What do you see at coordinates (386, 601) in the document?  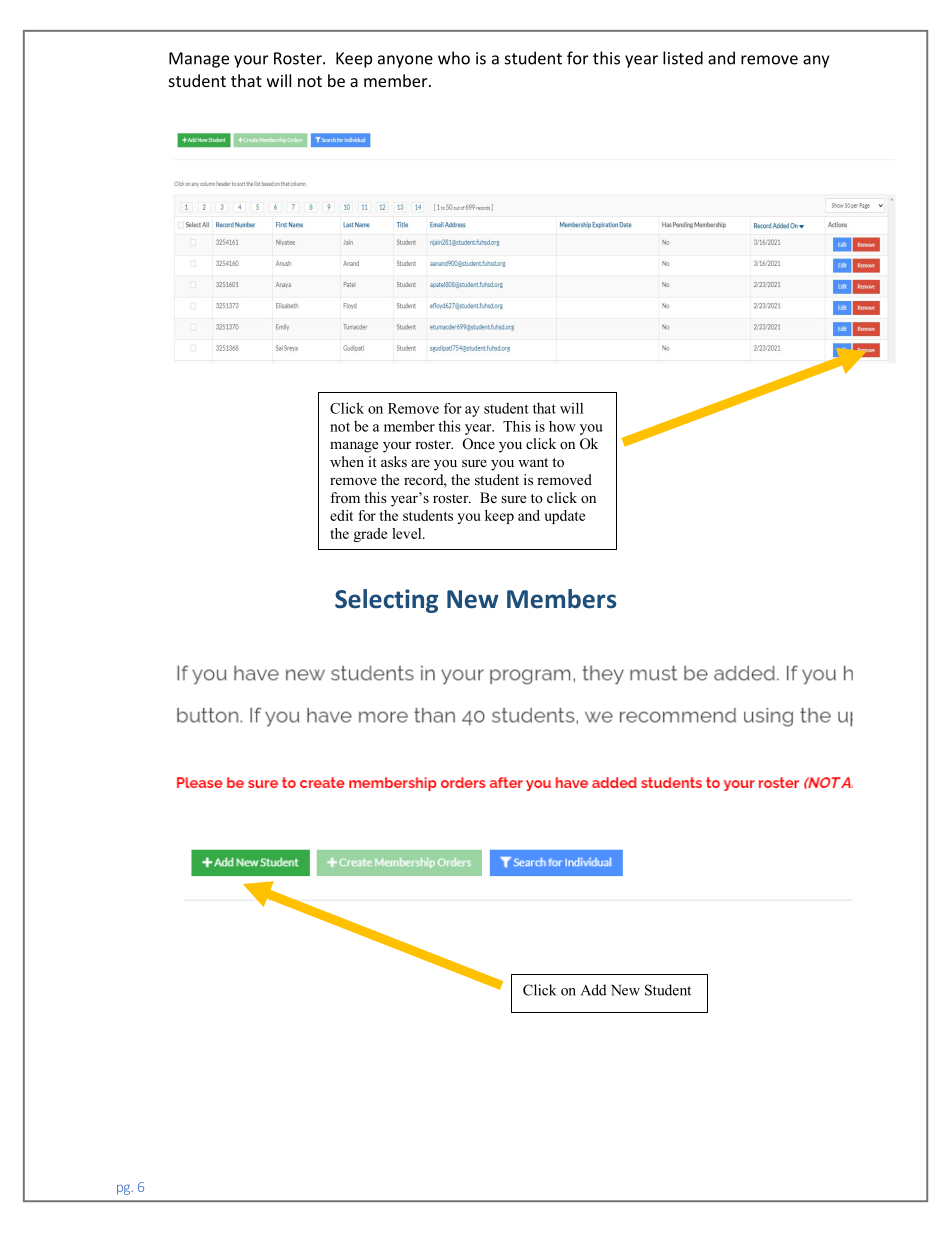 I see `Selecting` at bounding box center [386, 601].
